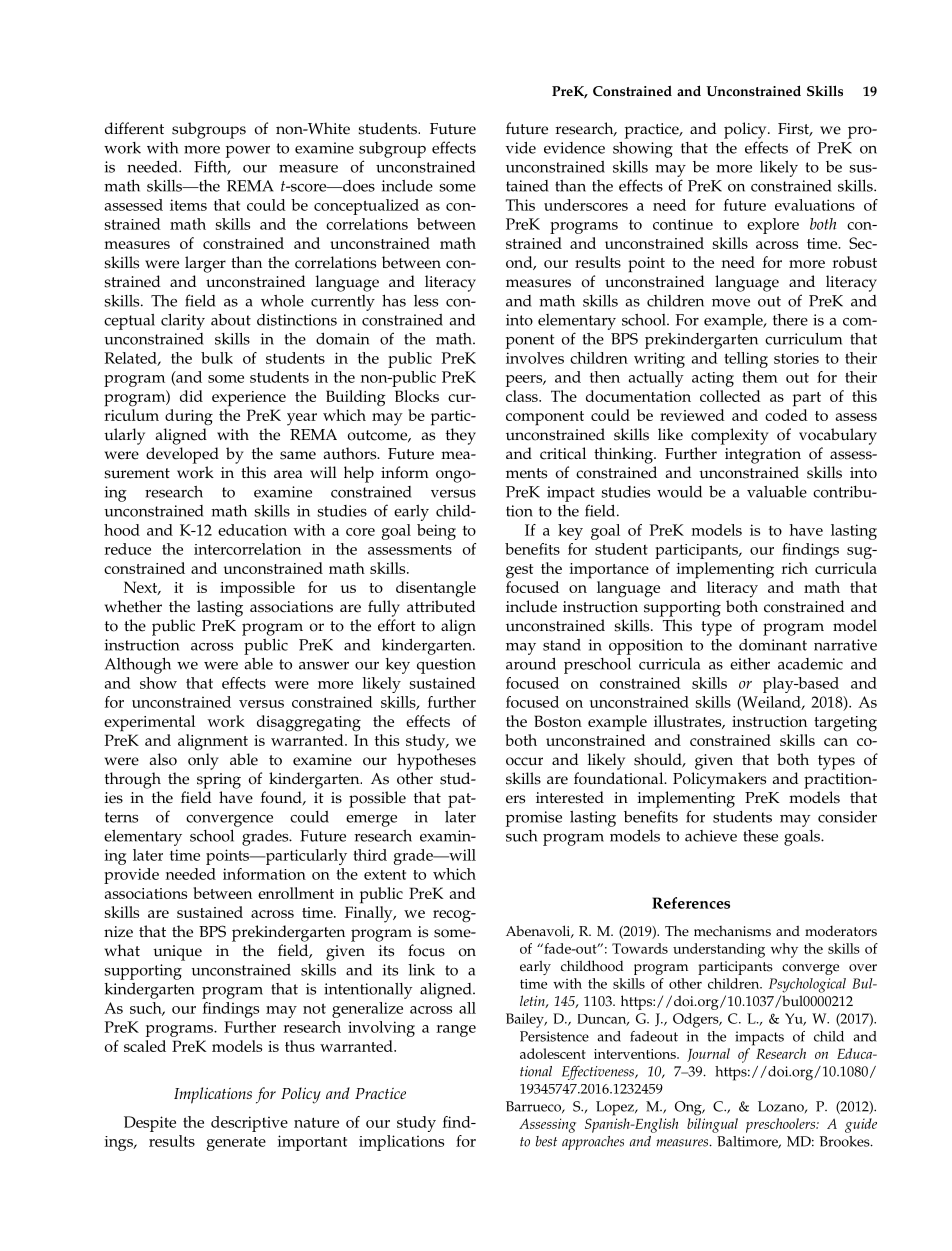  What do you see at coordinates (248, 152) in the screenshot?
I see `power` at bounding box center [248, 152].
